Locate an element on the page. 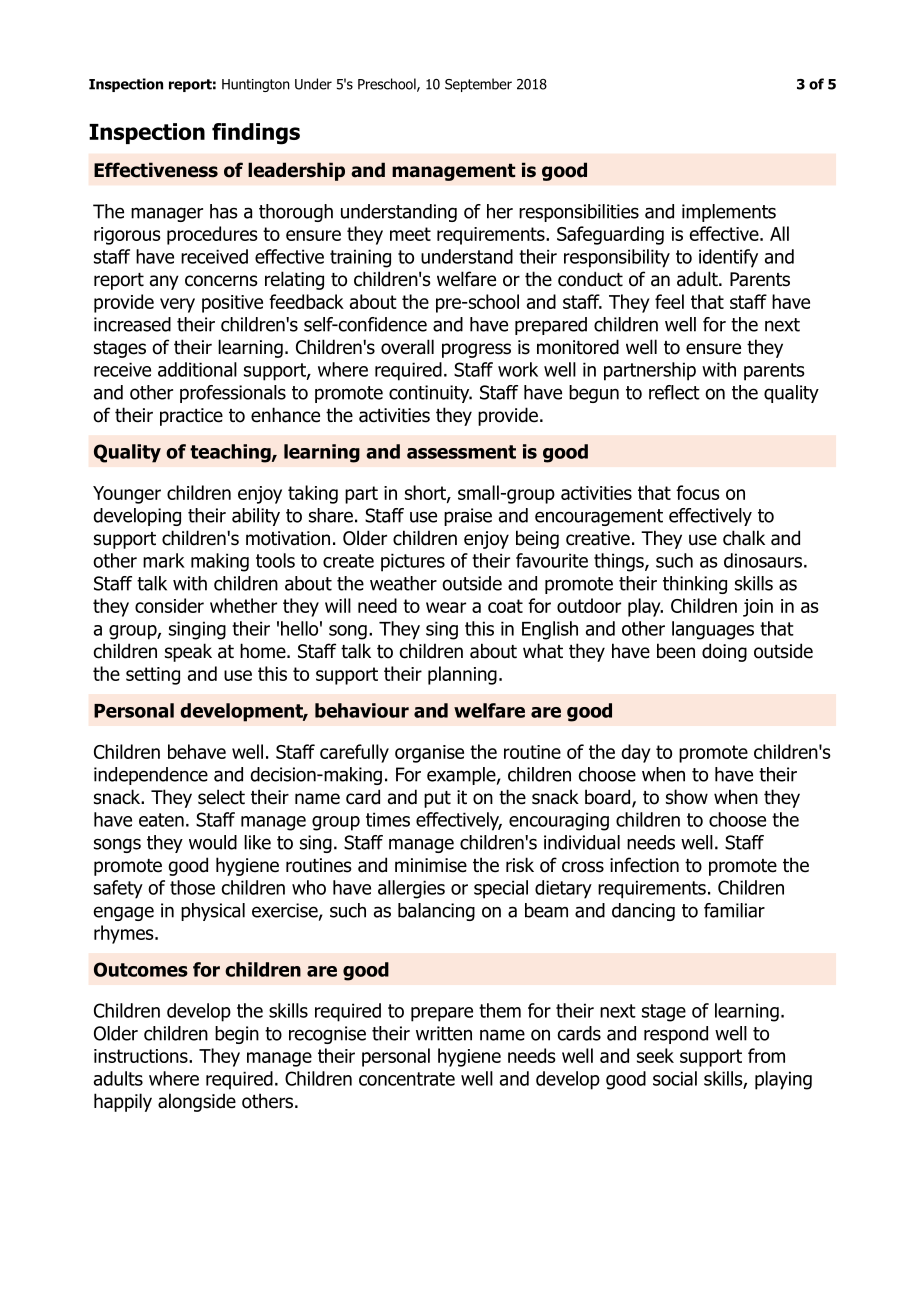 Image resolution: width=924 pixels, height=1310 pixels. concentrate is located at coordinates (407, 1079).
